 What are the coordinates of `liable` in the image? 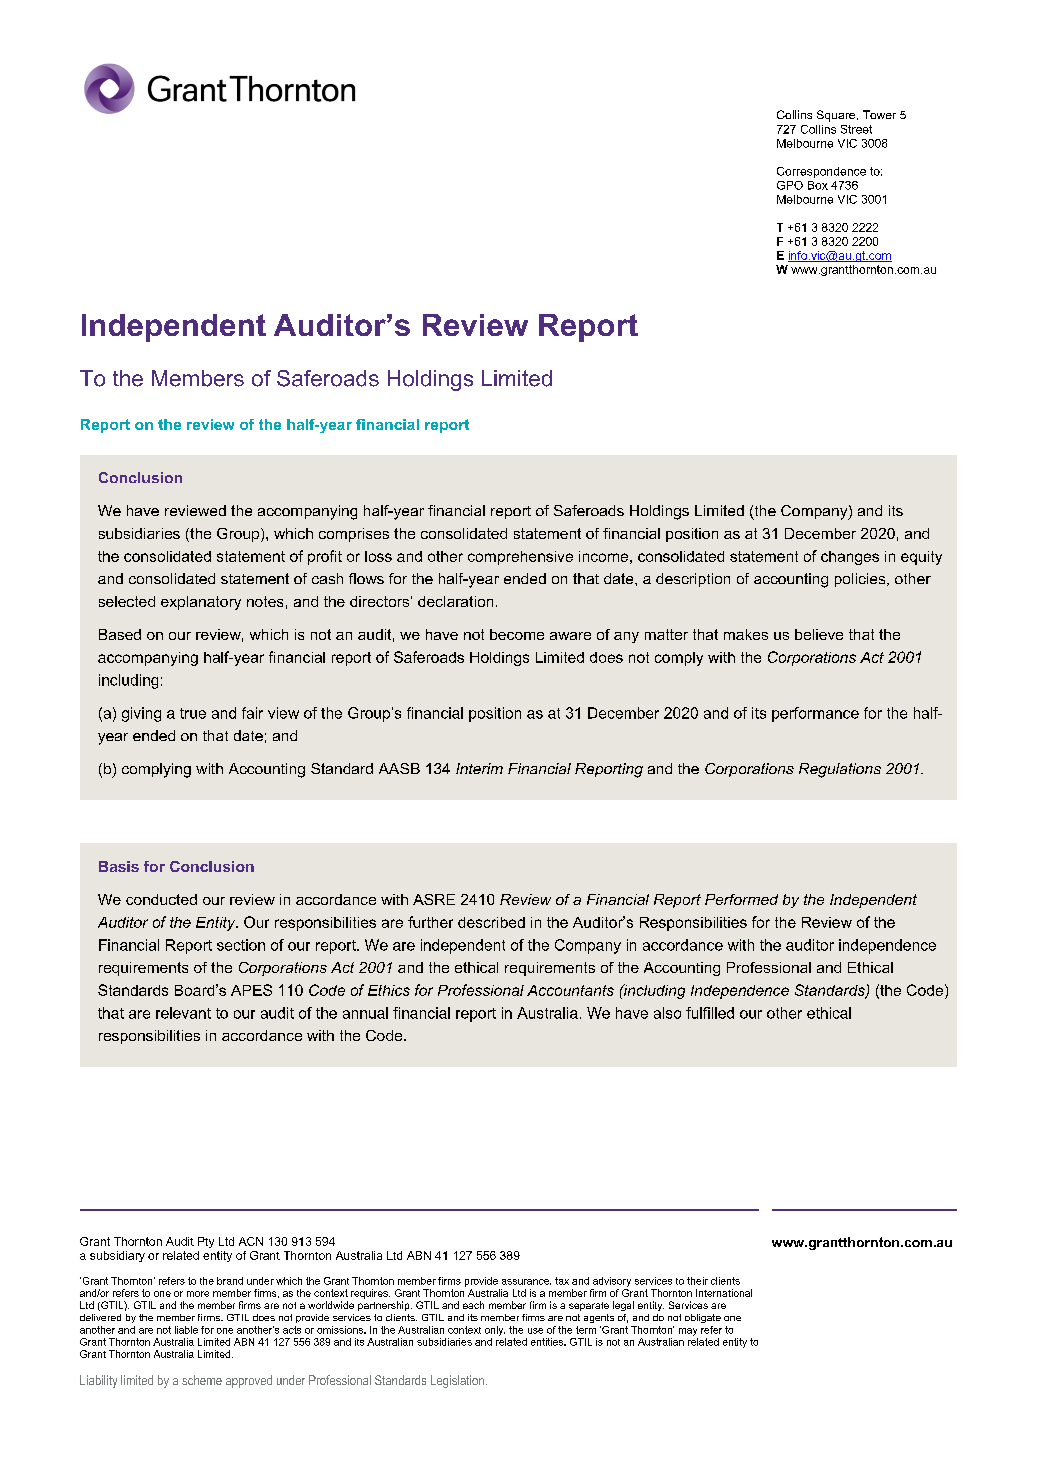 It's located at (186, 1330).
